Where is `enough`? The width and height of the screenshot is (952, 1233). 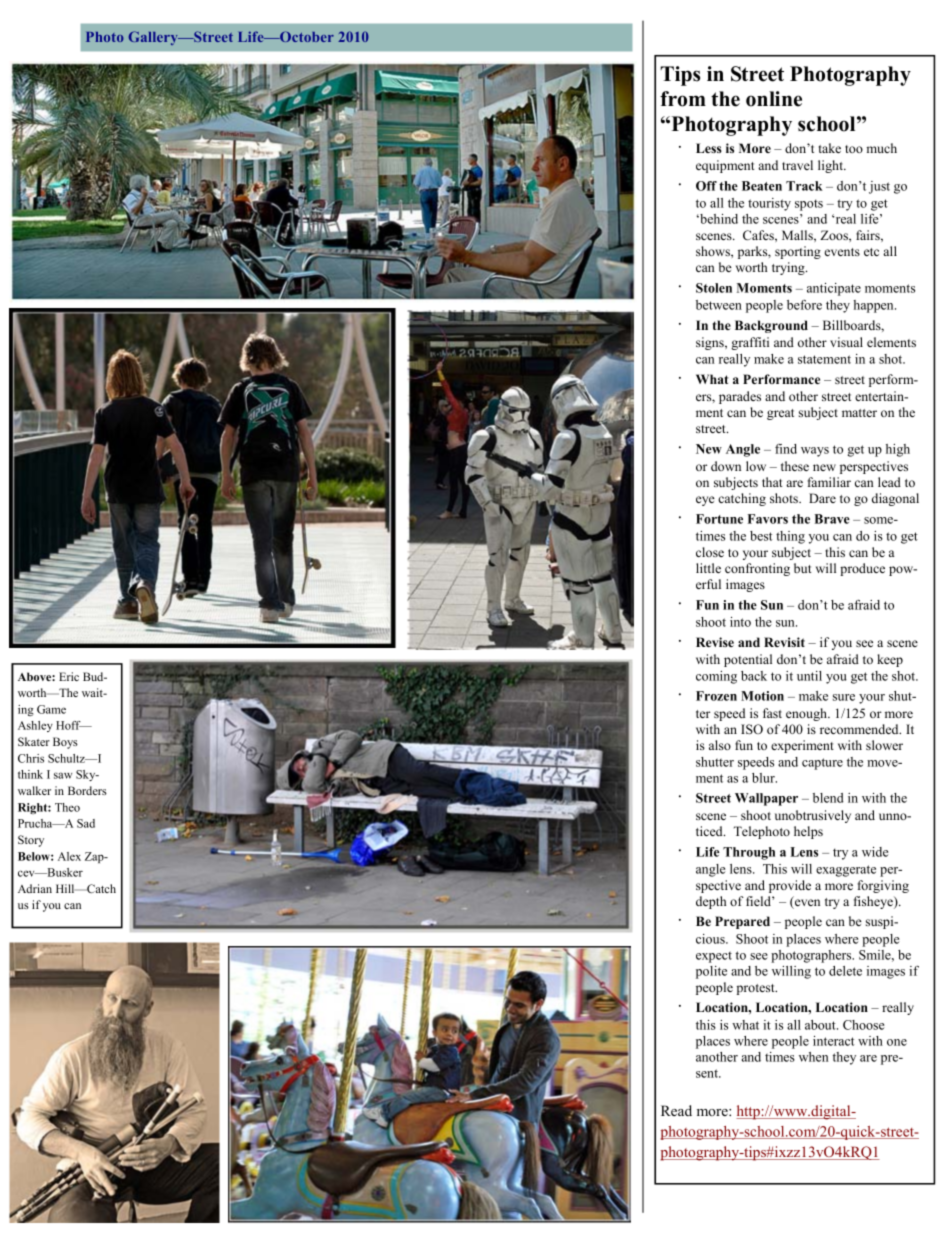
enough is located at coordinates (807, 714).
